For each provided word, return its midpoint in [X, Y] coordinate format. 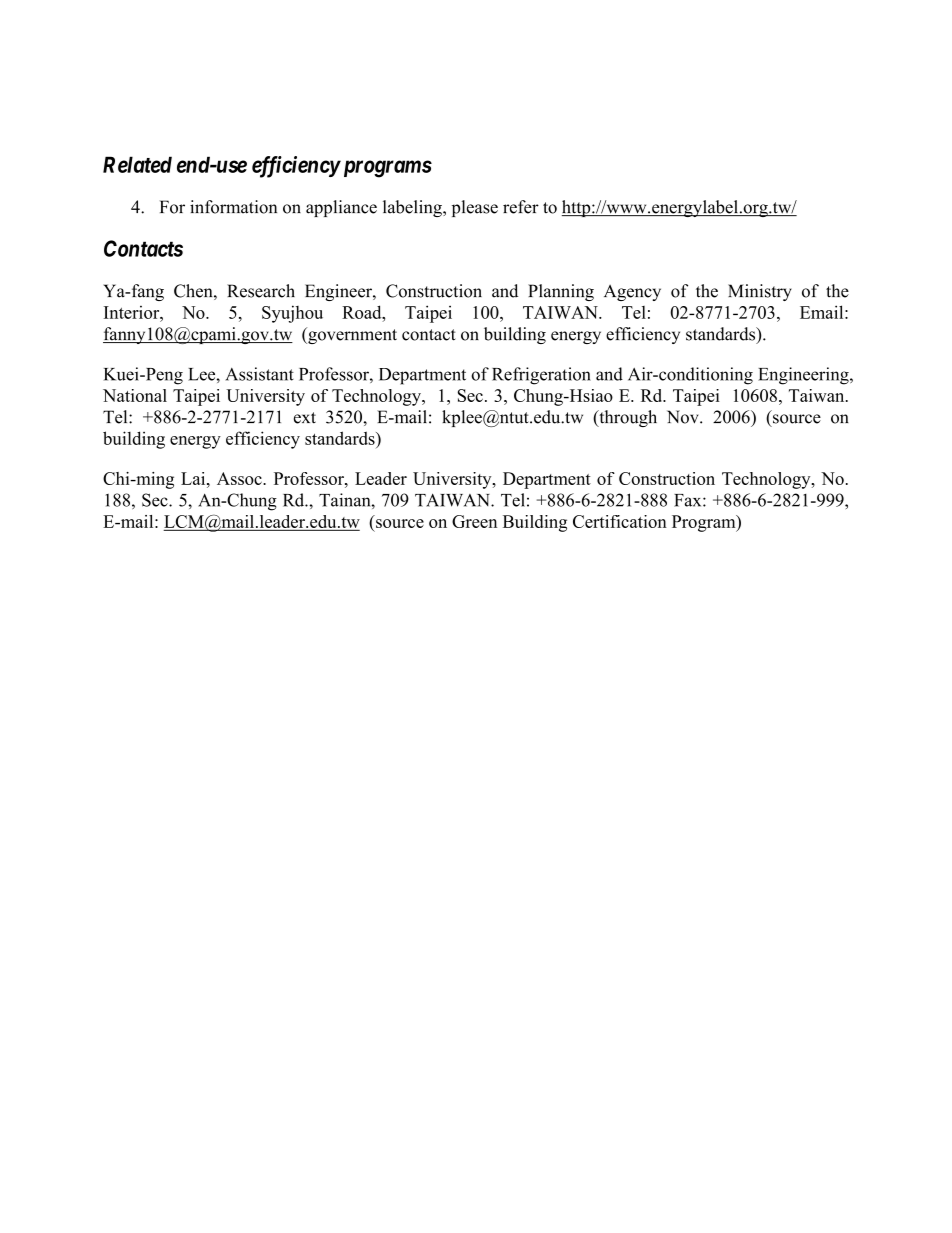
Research [261, 291]
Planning [561, 292]
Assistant [260, 374]
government [351, 335]
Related [137, 164]
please [475, 208]
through [627, 418]
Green [474, 521]
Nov [684, 417]
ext [305, 418]
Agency [632, 293]
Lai [194, 478]
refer [521, 207]
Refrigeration [541, 376]
